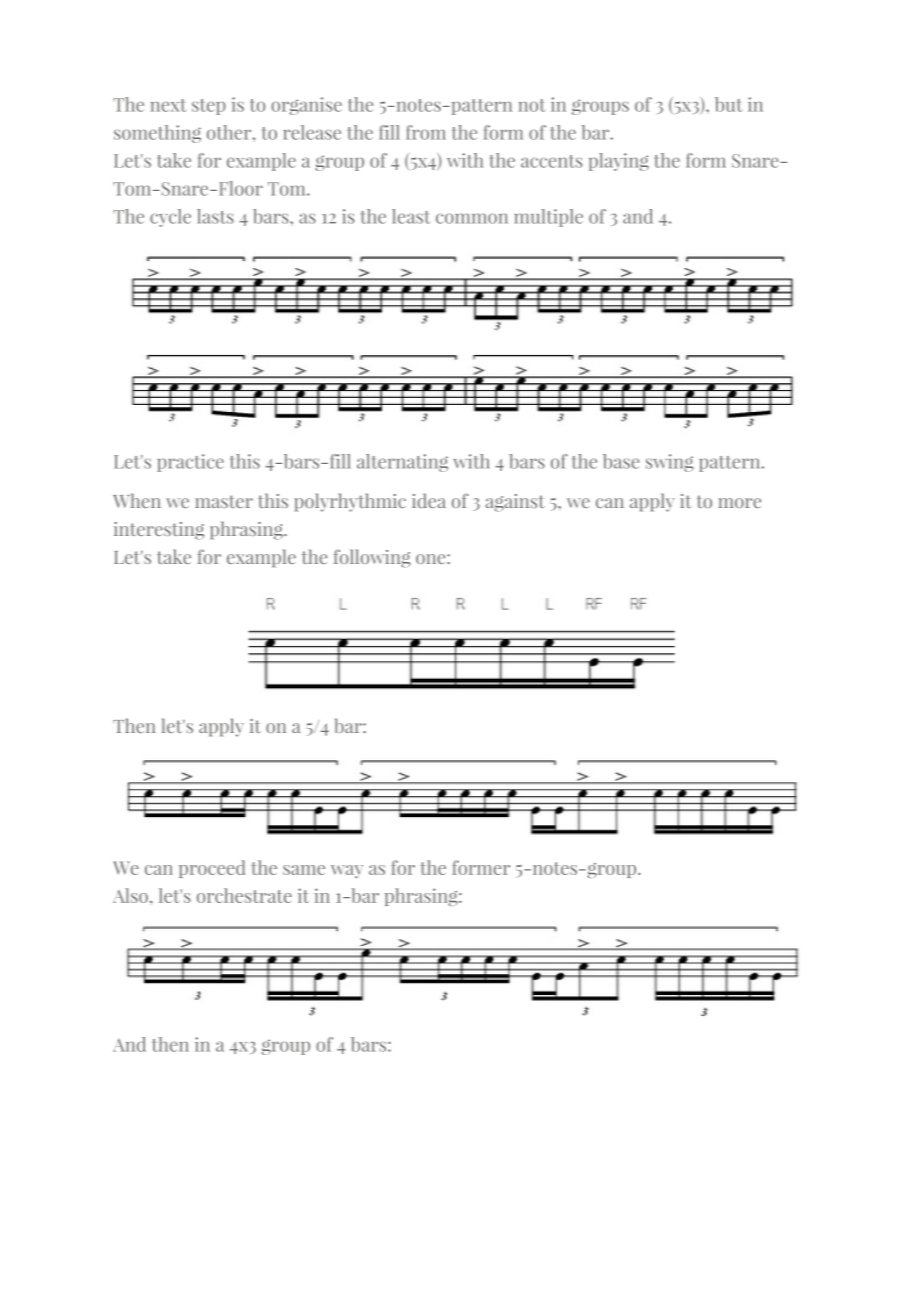 Image resolution: width=924 pixels, height=1308 pixels. What do you see at coordinates (224, 501) in the screenshot?
I see `master` at bounding box center [224, 501].
